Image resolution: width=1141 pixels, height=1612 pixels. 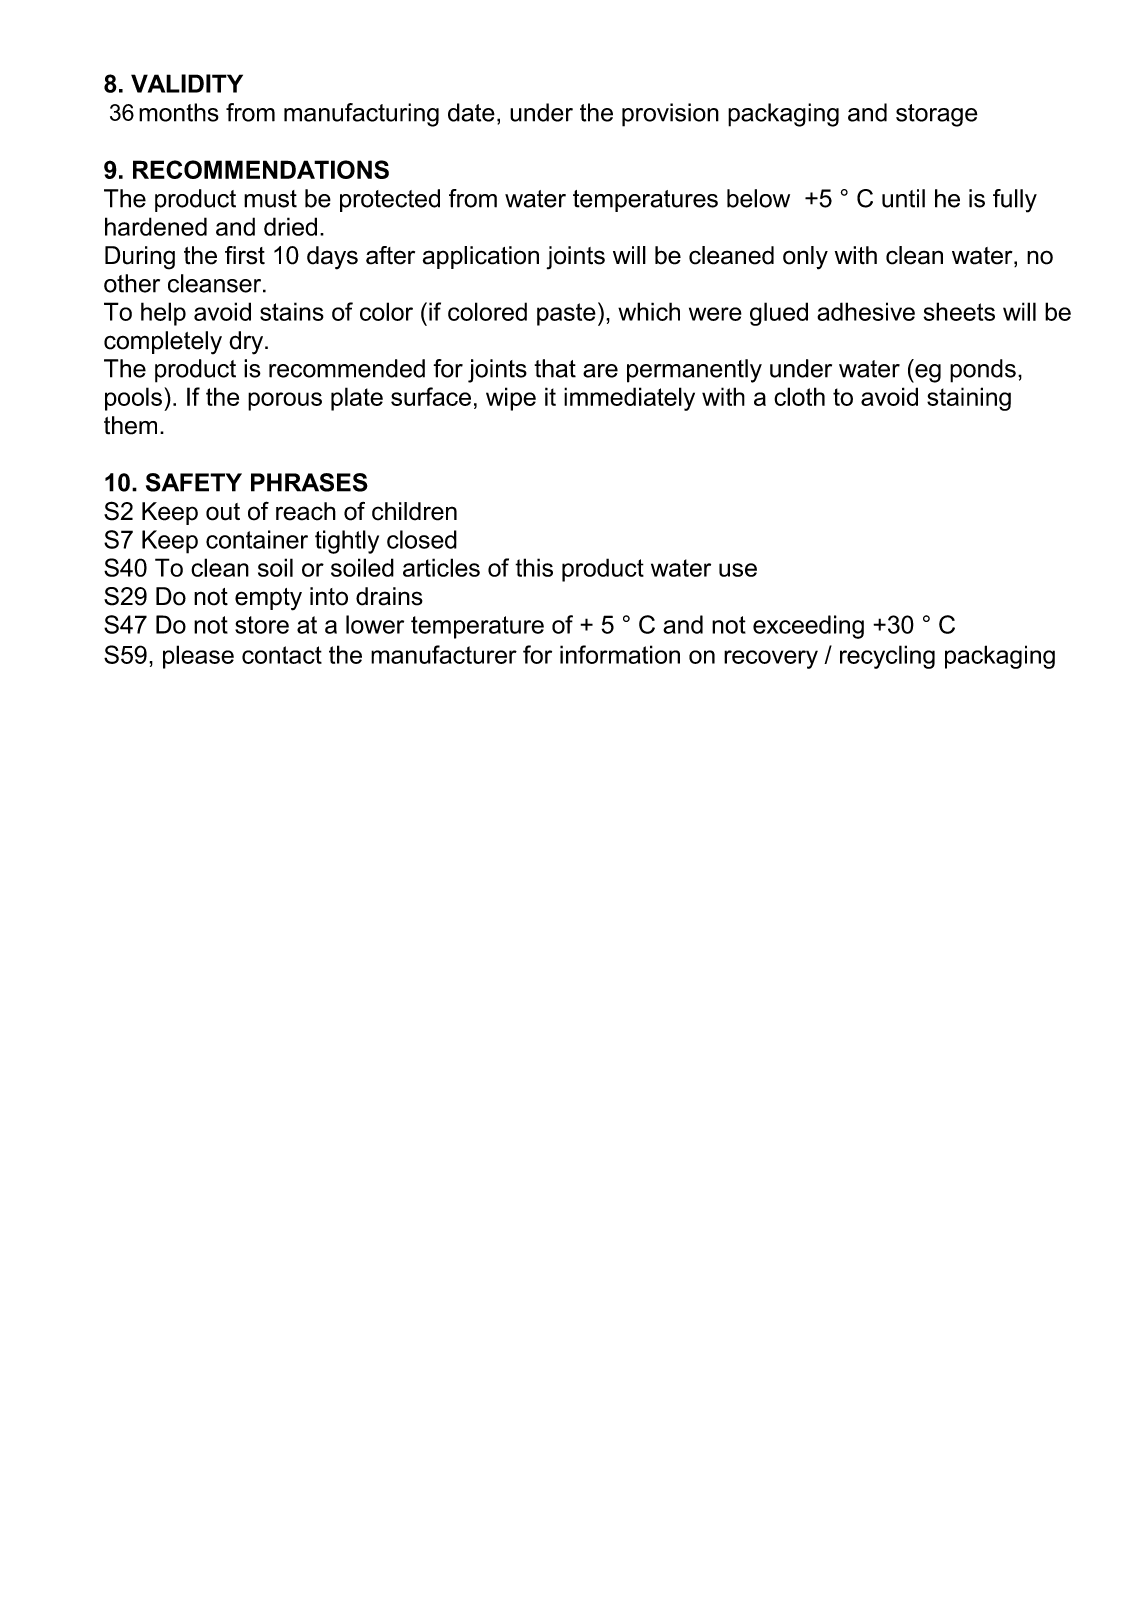 What do you see at coordinates (262, 625) in the screenshot?
I see `store` at bounding box center [262, 625].
